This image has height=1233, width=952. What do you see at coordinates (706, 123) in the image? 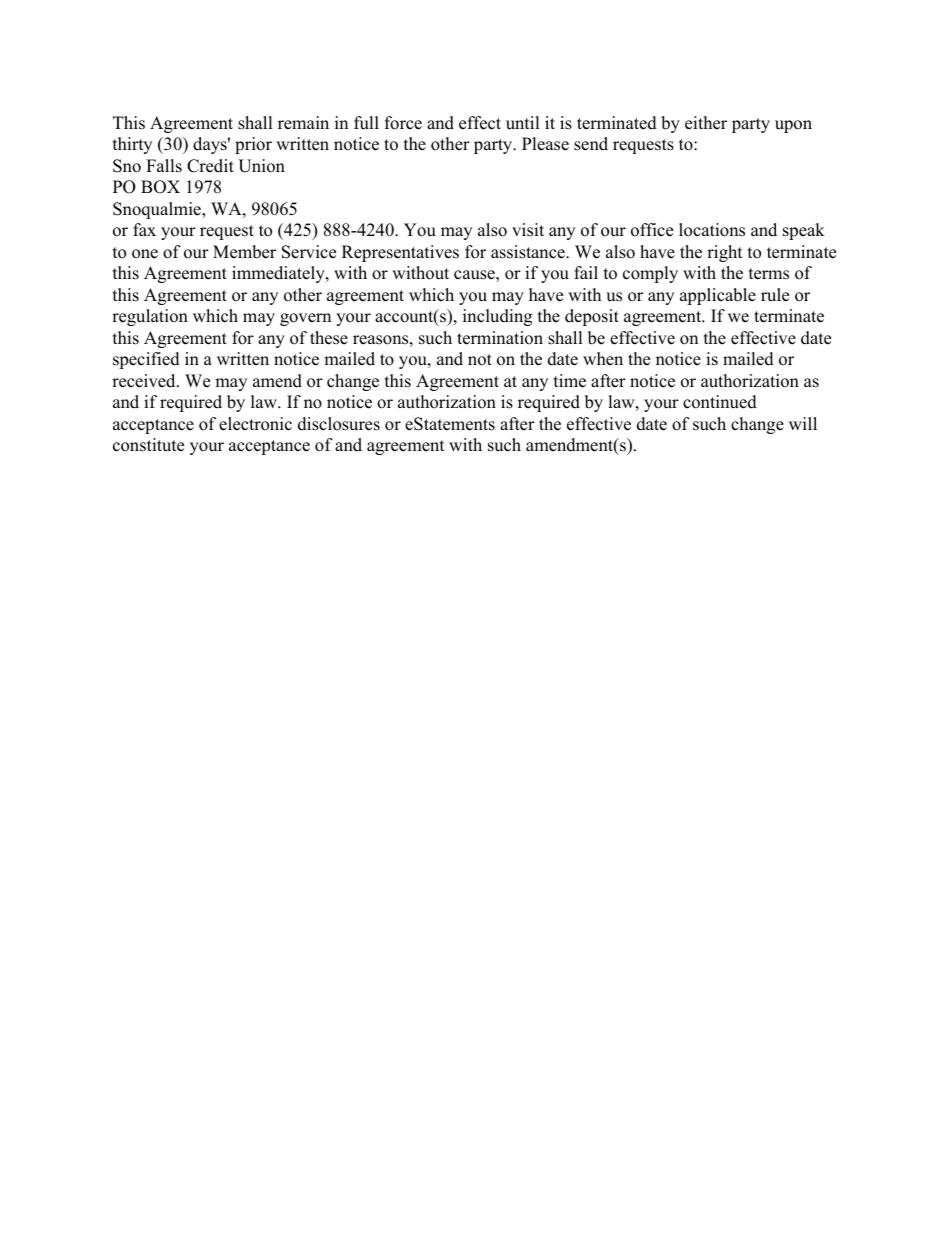
I see `either` at bounding box center [706, 123].
